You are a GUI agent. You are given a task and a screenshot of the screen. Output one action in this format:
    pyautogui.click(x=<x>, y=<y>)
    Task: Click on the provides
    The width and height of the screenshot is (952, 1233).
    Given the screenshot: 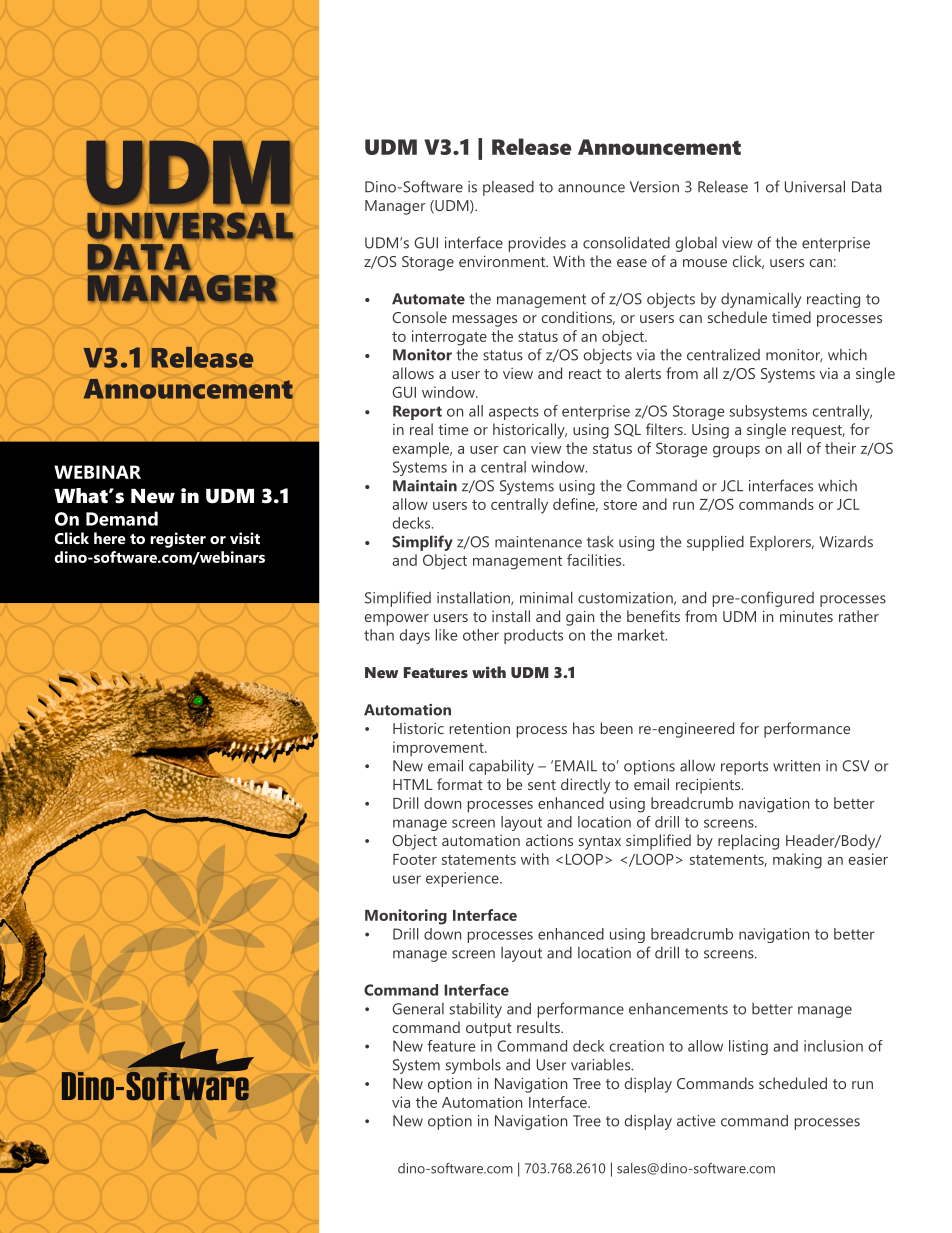 What is the action you would take?
    pyautogui.click(x=537, y=244)
